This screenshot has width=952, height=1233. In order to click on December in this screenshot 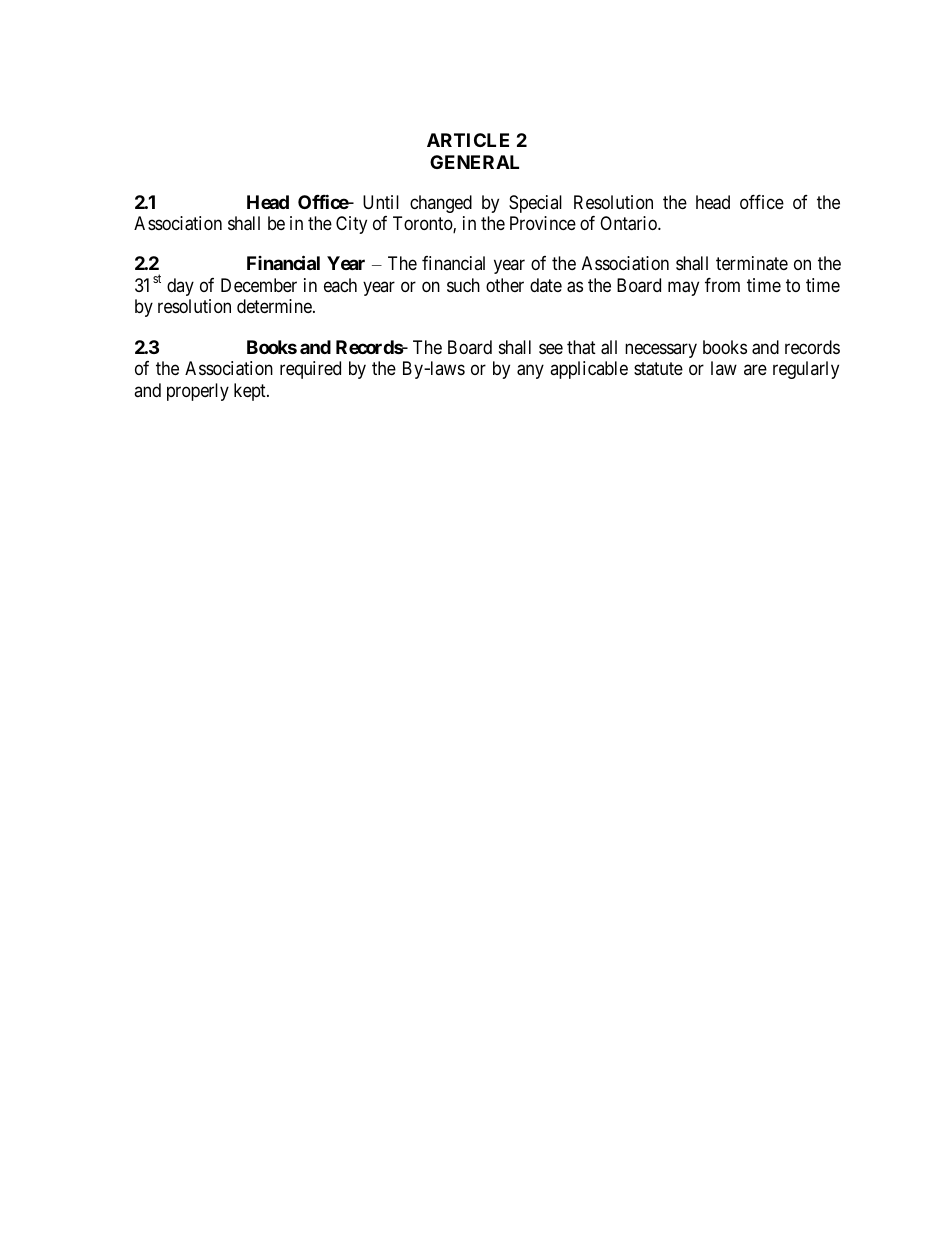, I will do `click(259, 285)`.
